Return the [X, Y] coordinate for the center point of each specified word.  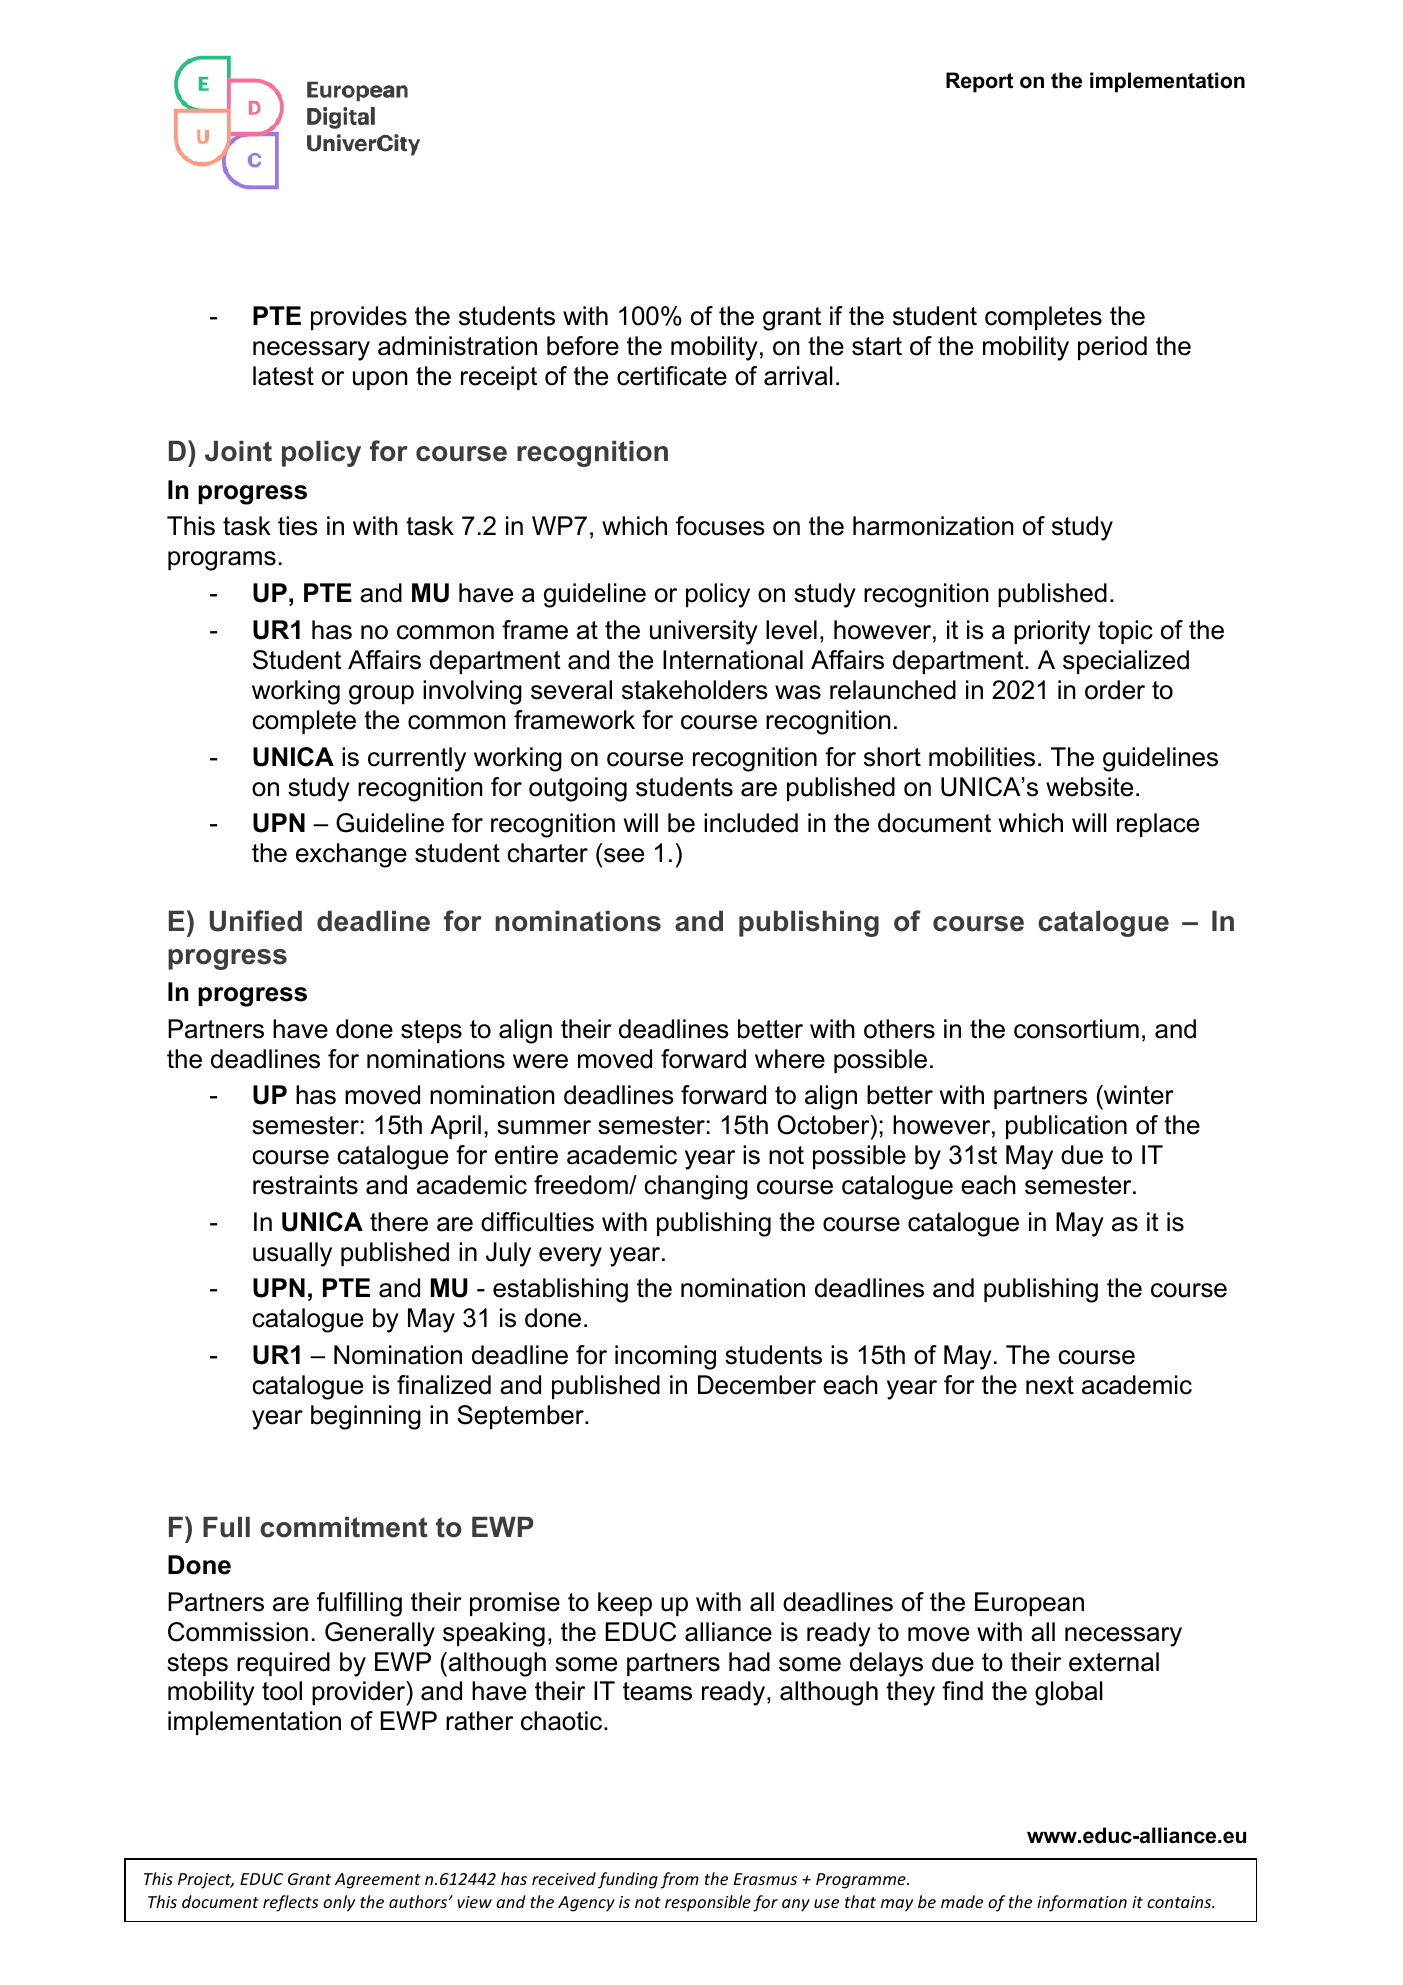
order [1115, 690]
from [680, 1880]
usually [292, 1254]
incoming [665, 1357]
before [583, 346]
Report [979, 82]
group [381, 695]
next [1050, 1385]
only [339, 1903]
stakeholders [695, 690]
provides [359, 318]
